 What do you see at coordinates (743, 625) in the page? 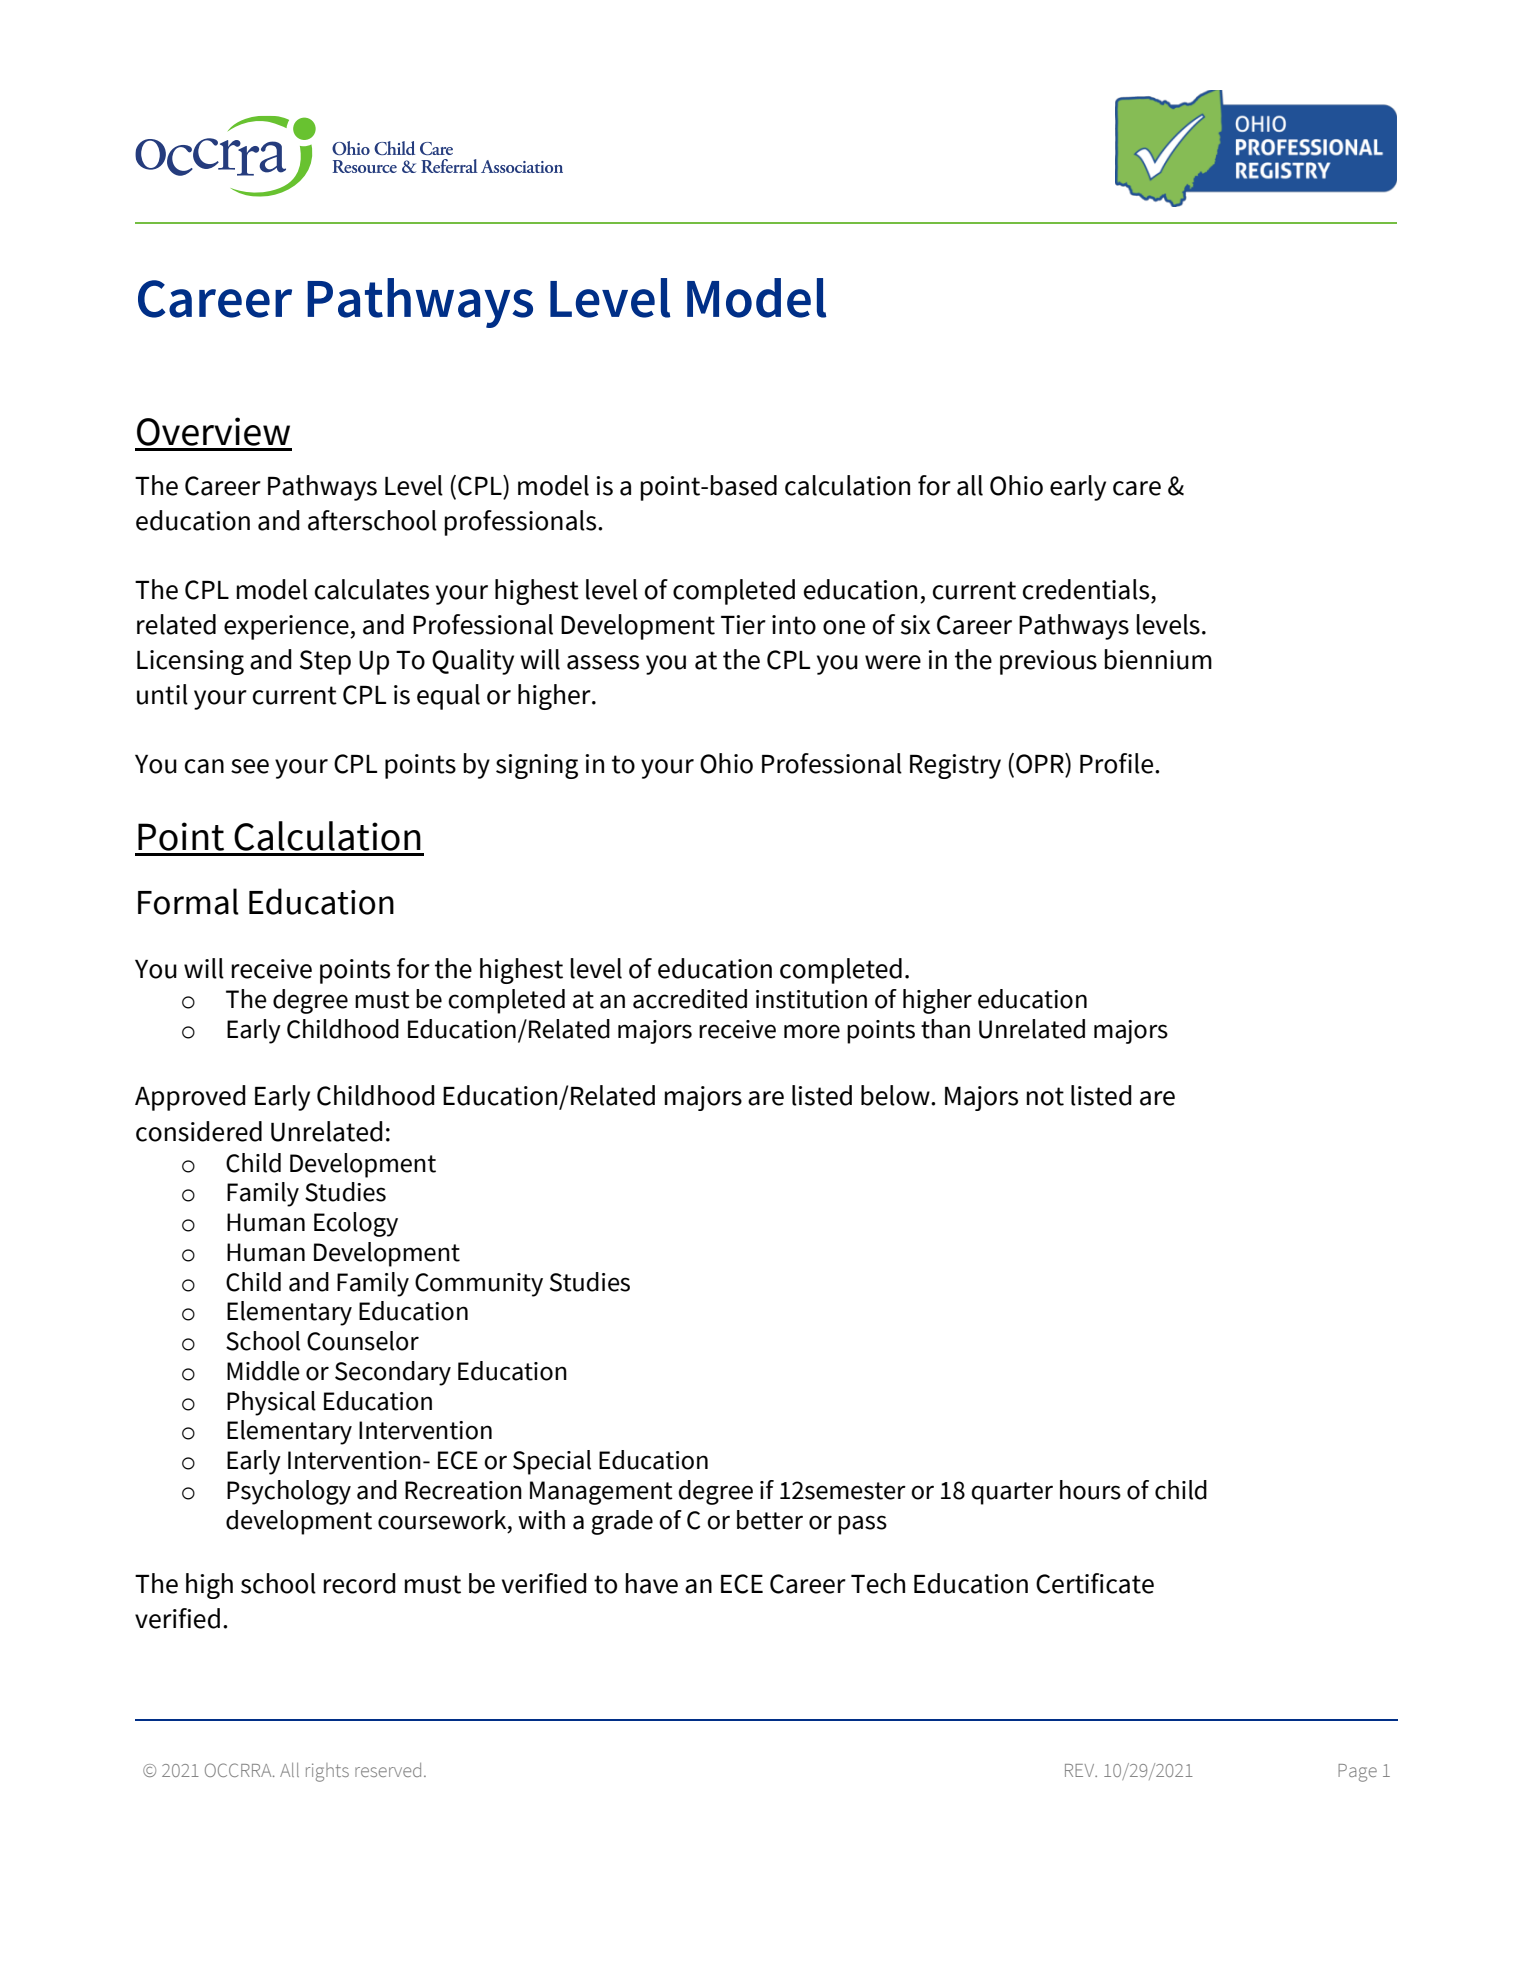
I see `Tier` at bounding box center [743, 625].
